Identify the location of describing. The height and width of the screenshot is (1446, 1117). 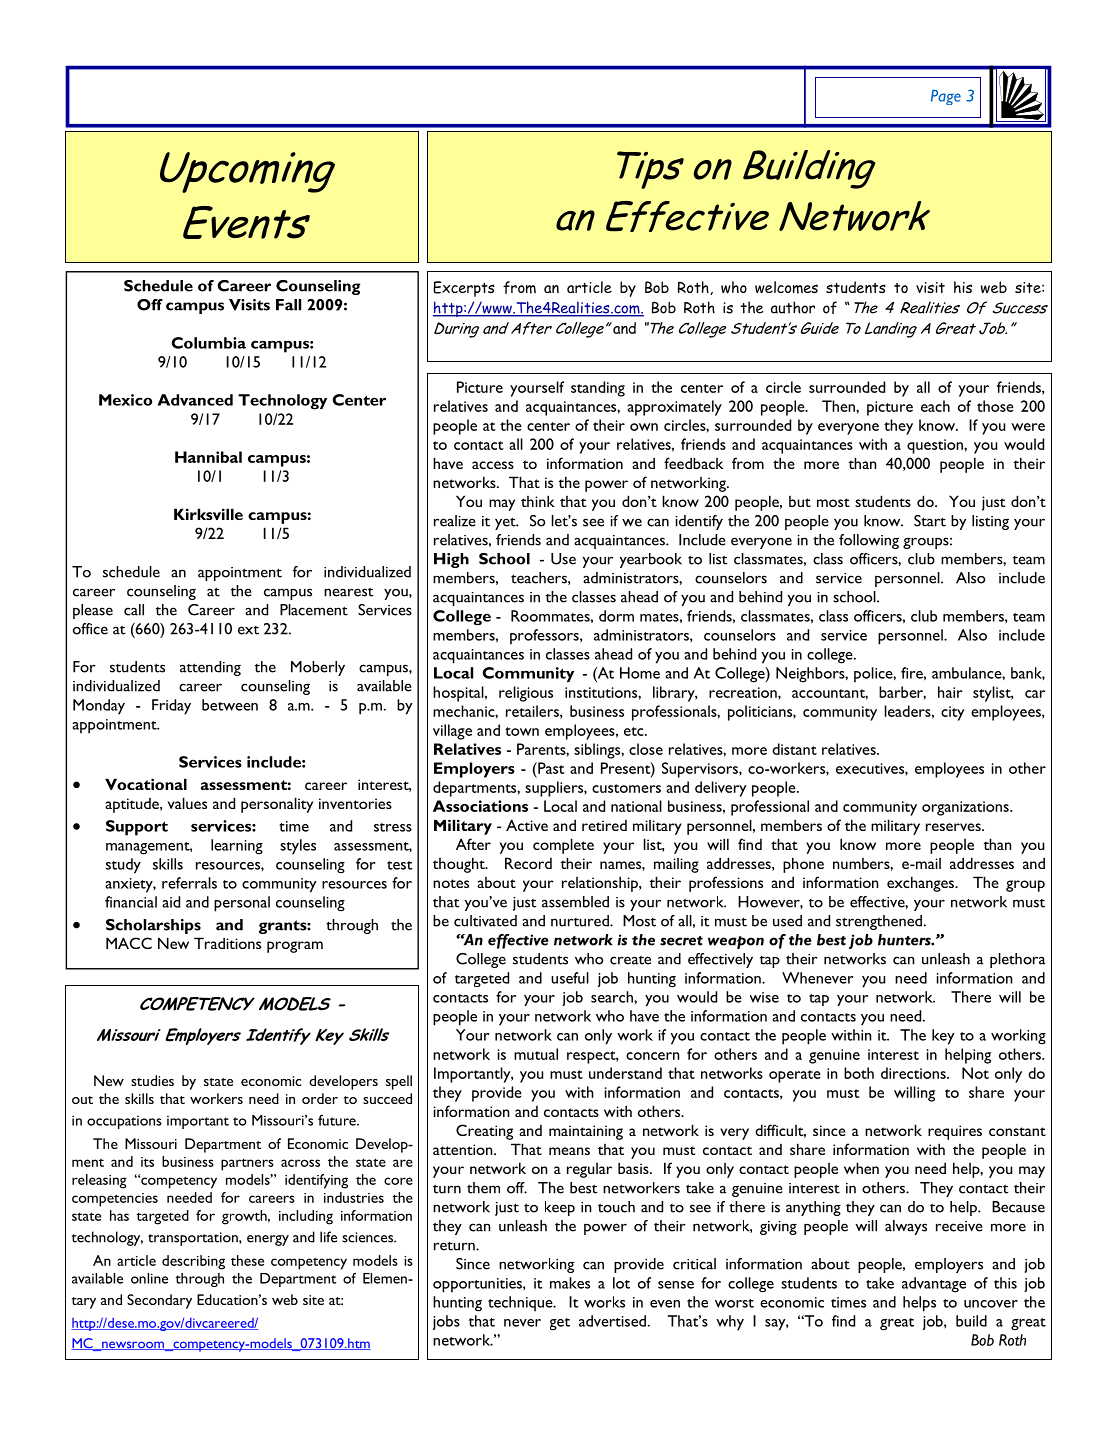
(193, 1262).
